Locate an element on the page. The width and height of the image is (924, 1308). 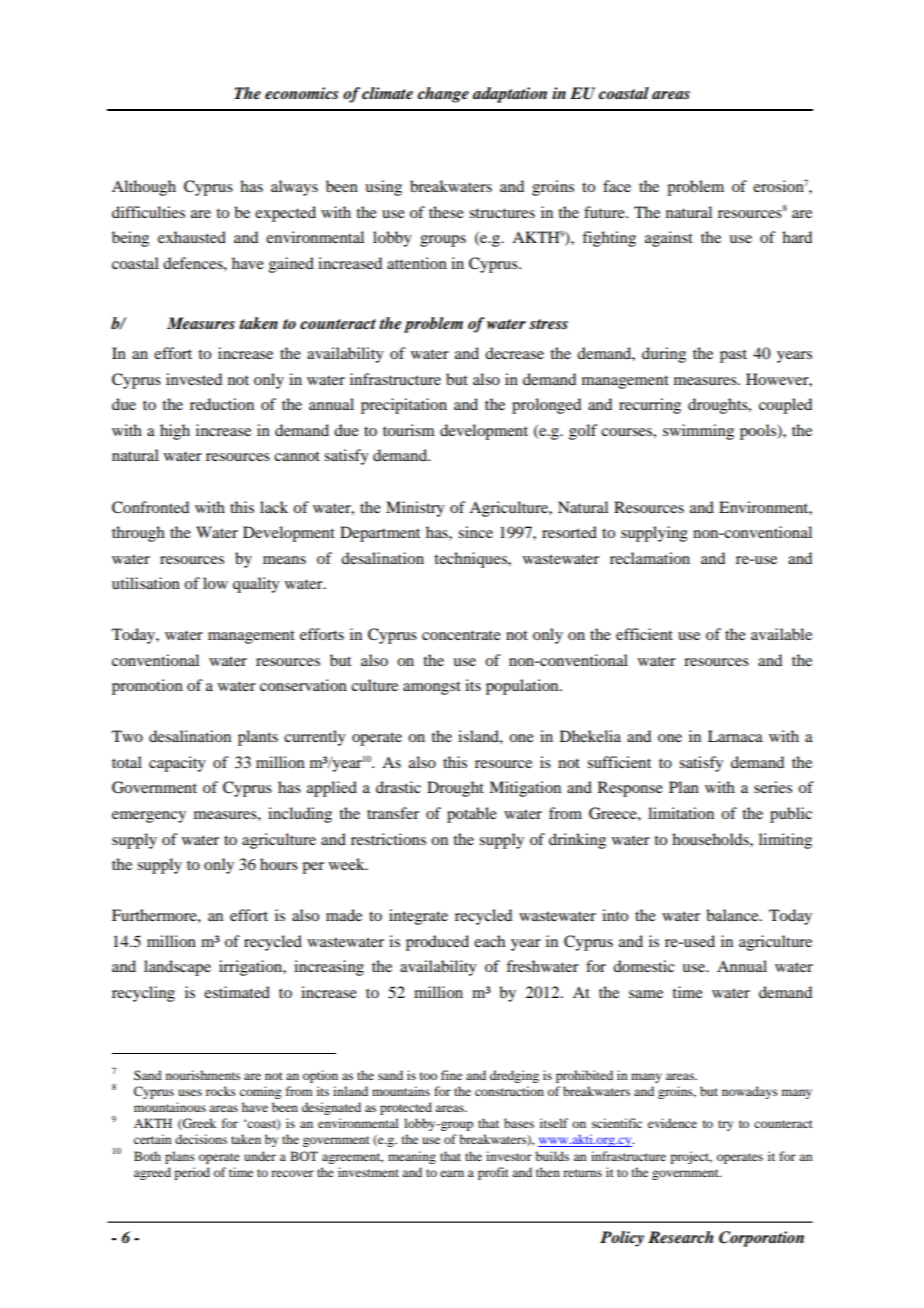
Although is located at coordinates (144, 188).
